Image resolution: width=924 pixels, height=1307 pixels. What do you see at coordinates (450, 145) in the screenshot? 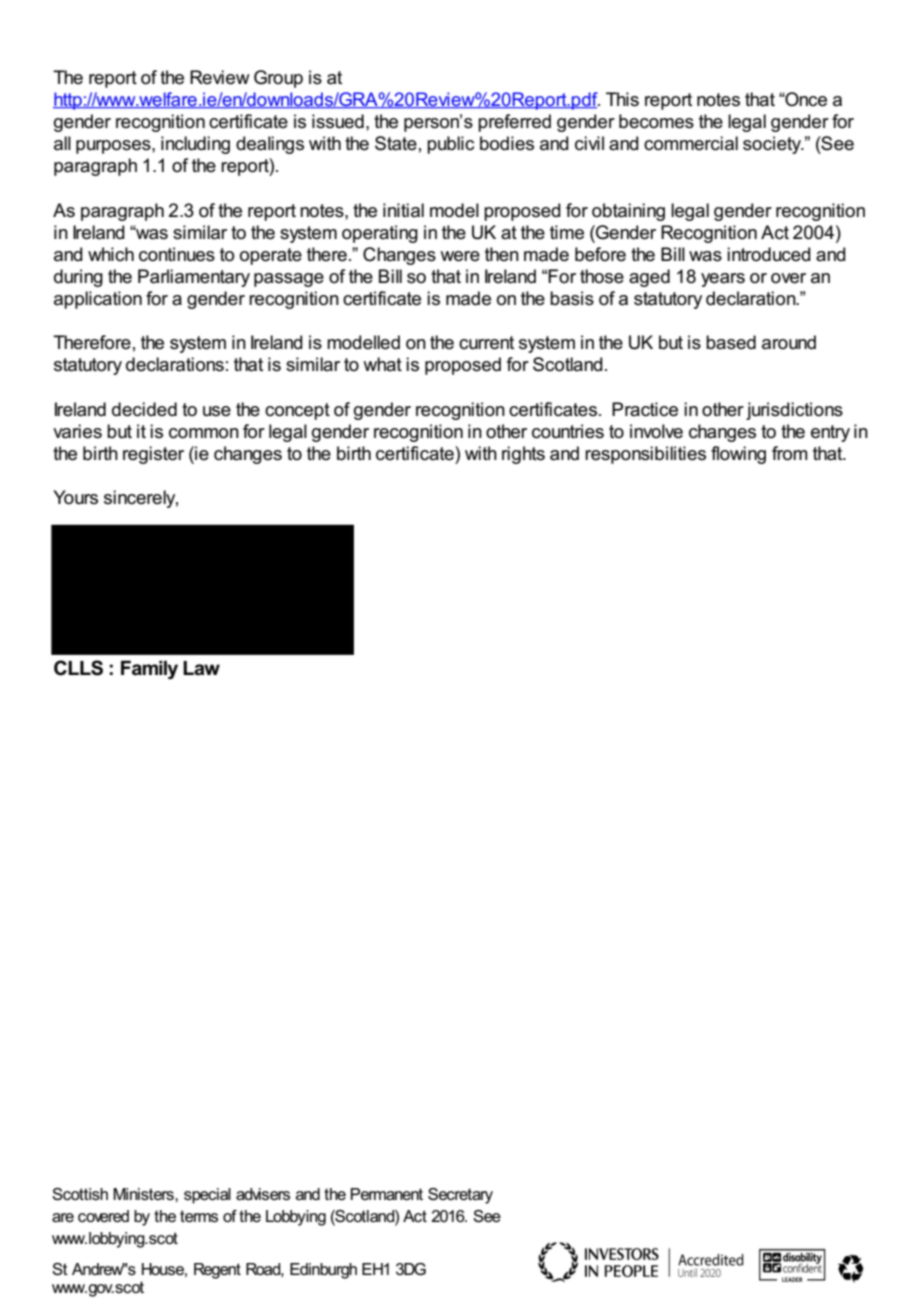
I see `public` at bounding box center [450, 145].
